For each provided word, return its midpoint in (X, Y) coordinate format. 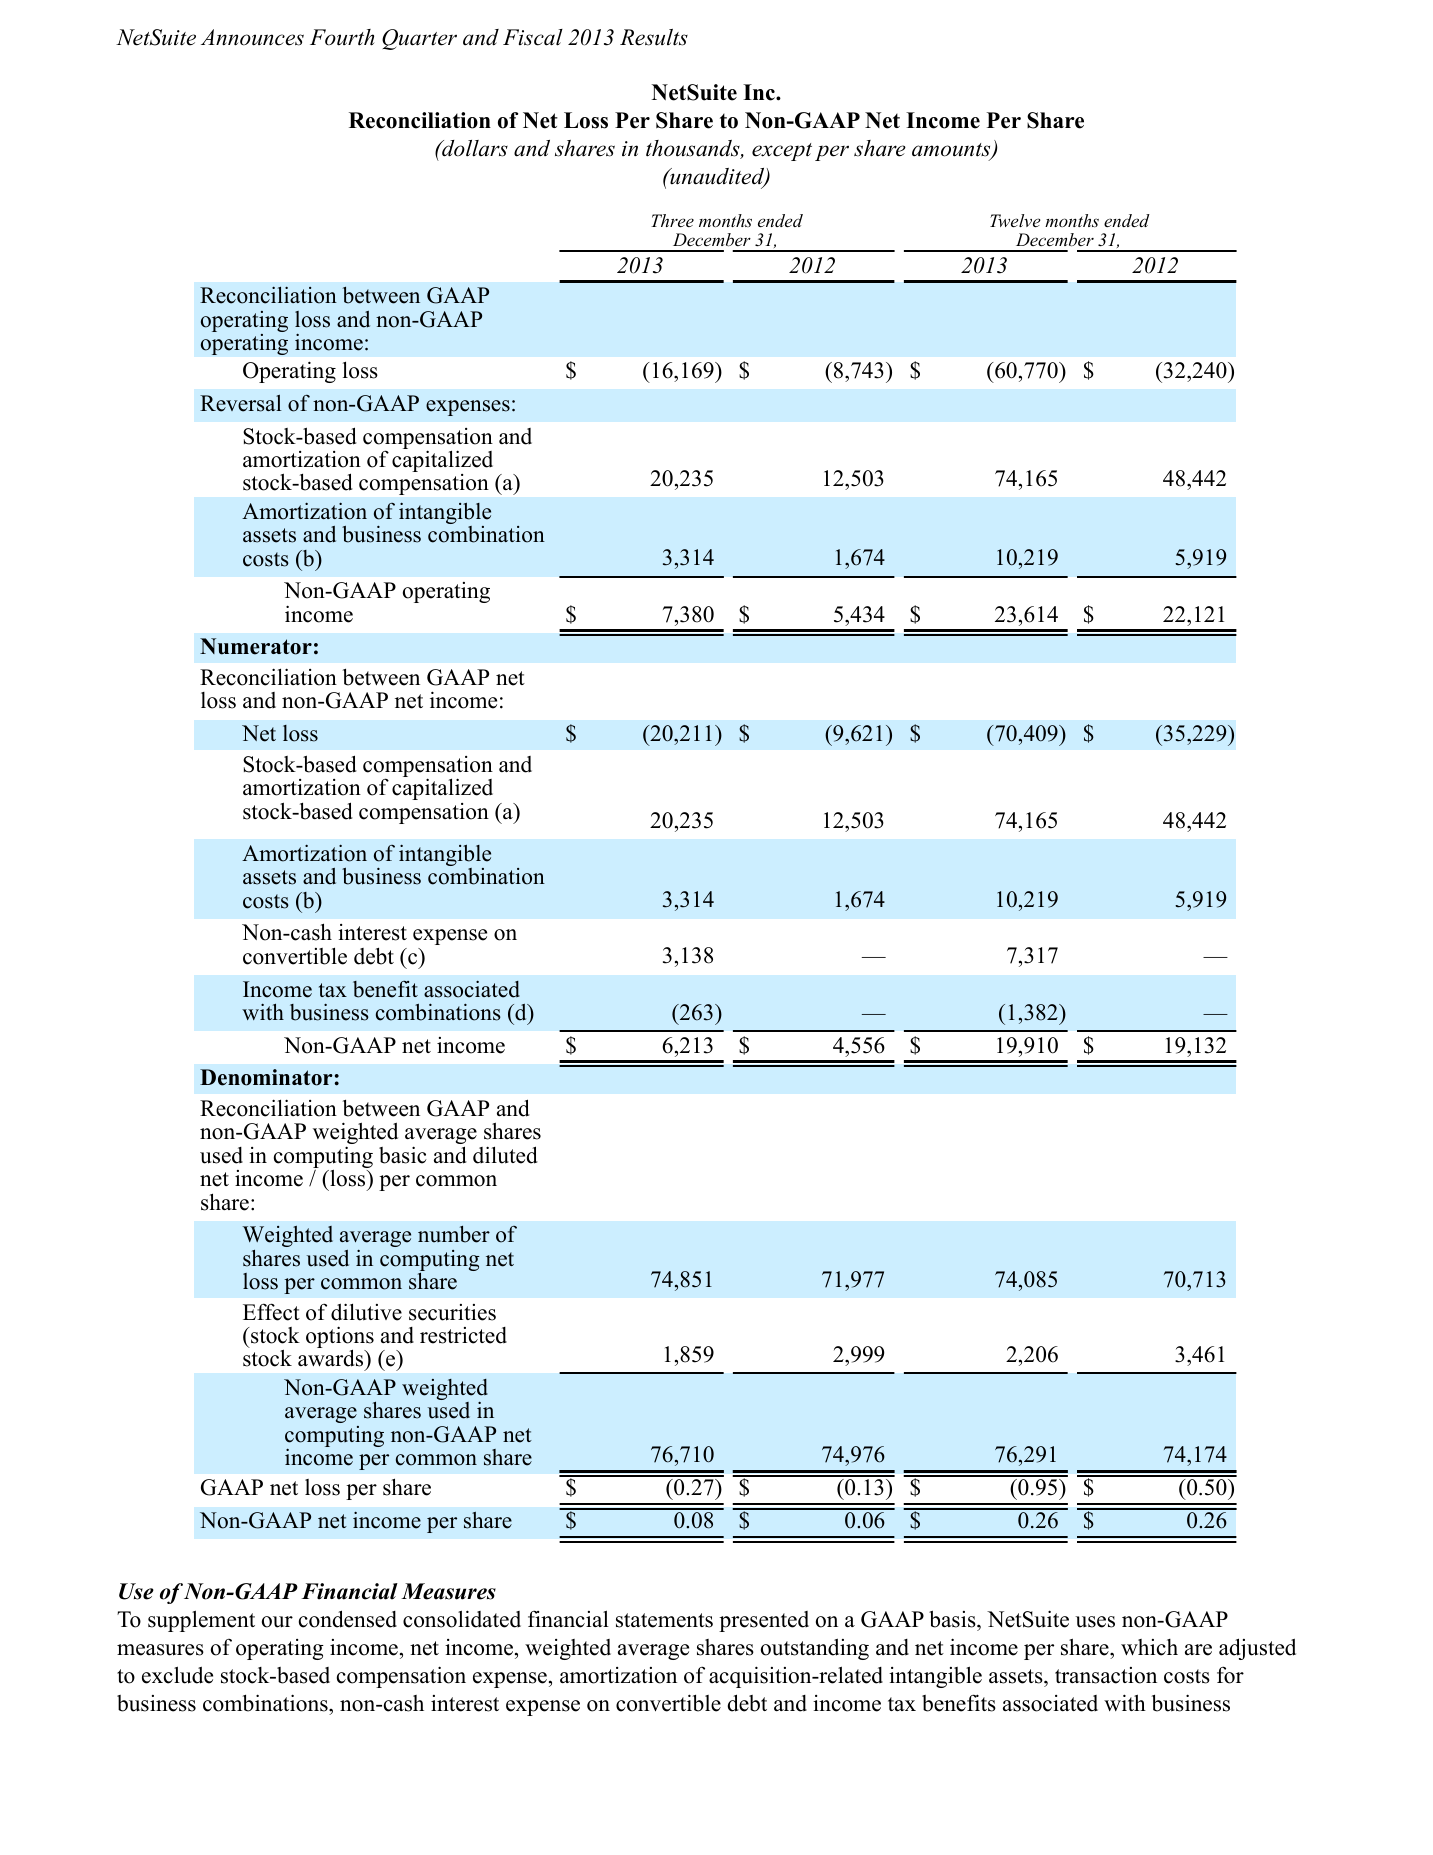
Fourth (342, 37)
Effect (271, 1312)
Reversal (241, 403)
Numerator (256, 646)
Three (672, 220)
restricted (463, 1335)
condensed (348, 1619)
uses (1095, 1622)
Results (654, 37)
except (782, 152)
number (454, 1234)
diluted (505, 1155)
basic (403, 1155)
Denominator (266, 1077)
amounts (952, 151)
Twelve (1015, 220)
